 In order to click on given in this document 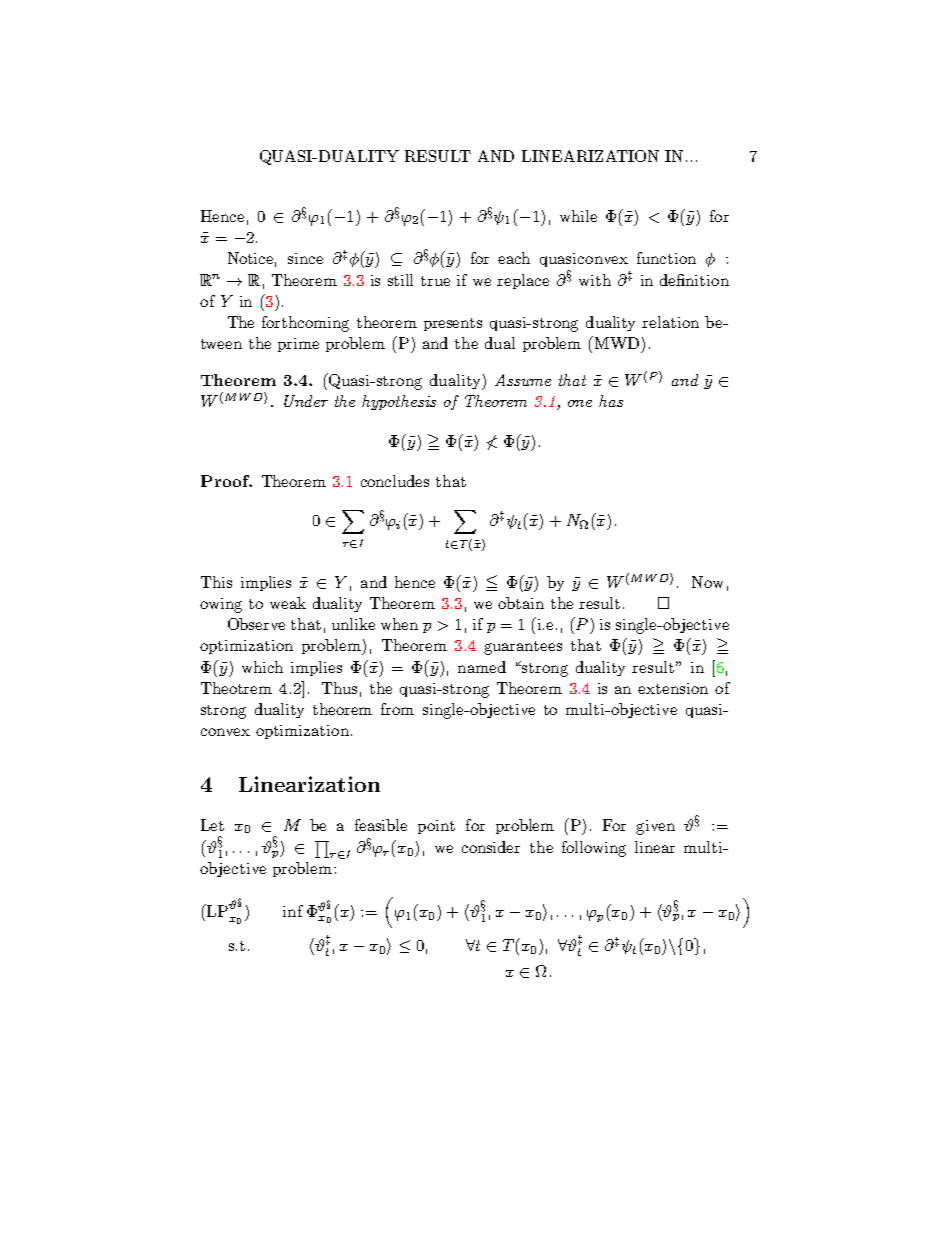, I will do `click(655, 827)`.
